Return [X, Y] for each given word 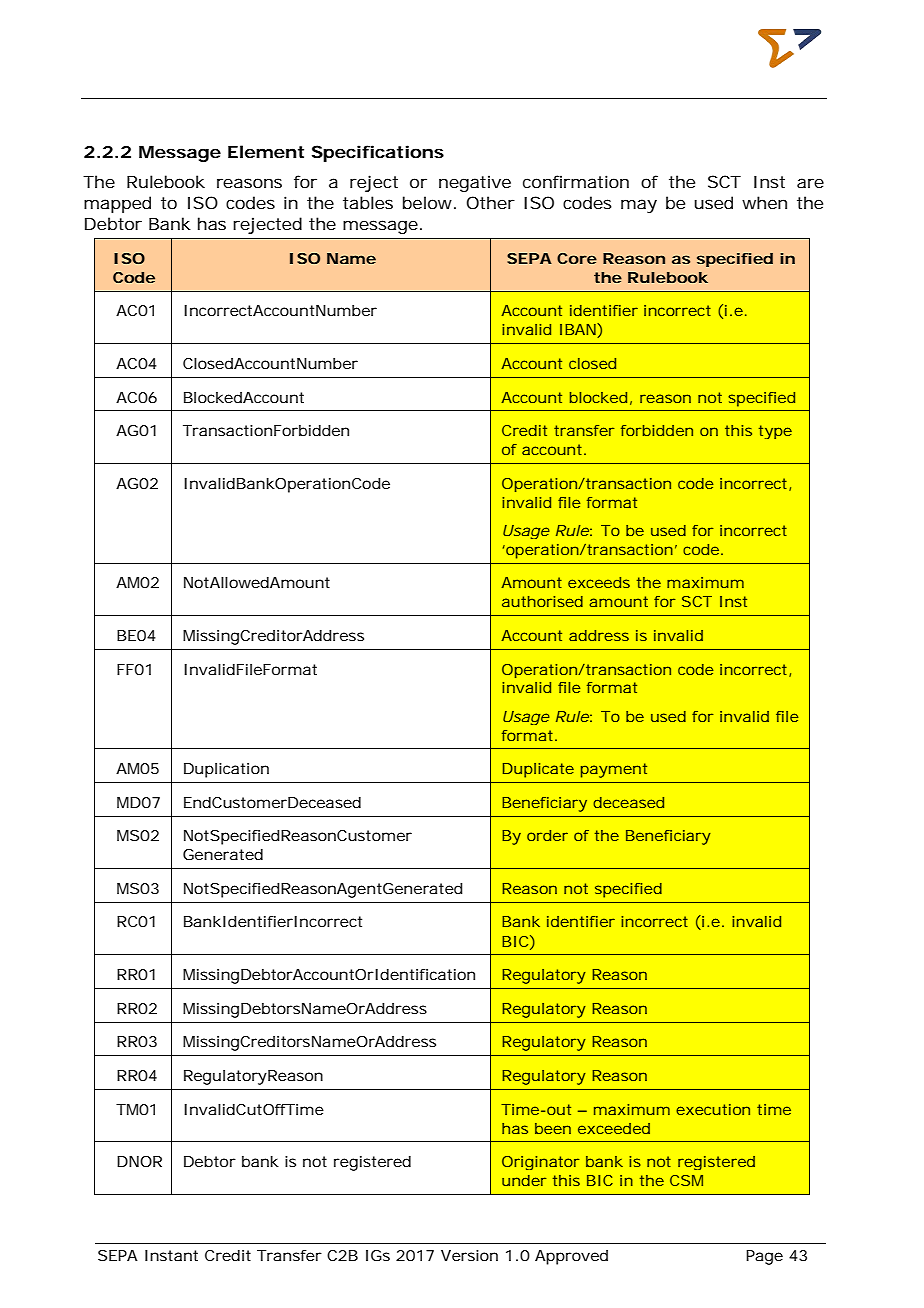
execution [713, 1109]
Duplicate [538, 770]
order [547, 835]
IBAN [578, 329]
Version [469, 1255]
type [775, 432]
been [553, 1128]
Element [266, 151]
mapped [117, 204]
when [764, 202]
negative [475, 183]
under [524, 1180]
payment [614, 770]
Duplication [226, 770]
